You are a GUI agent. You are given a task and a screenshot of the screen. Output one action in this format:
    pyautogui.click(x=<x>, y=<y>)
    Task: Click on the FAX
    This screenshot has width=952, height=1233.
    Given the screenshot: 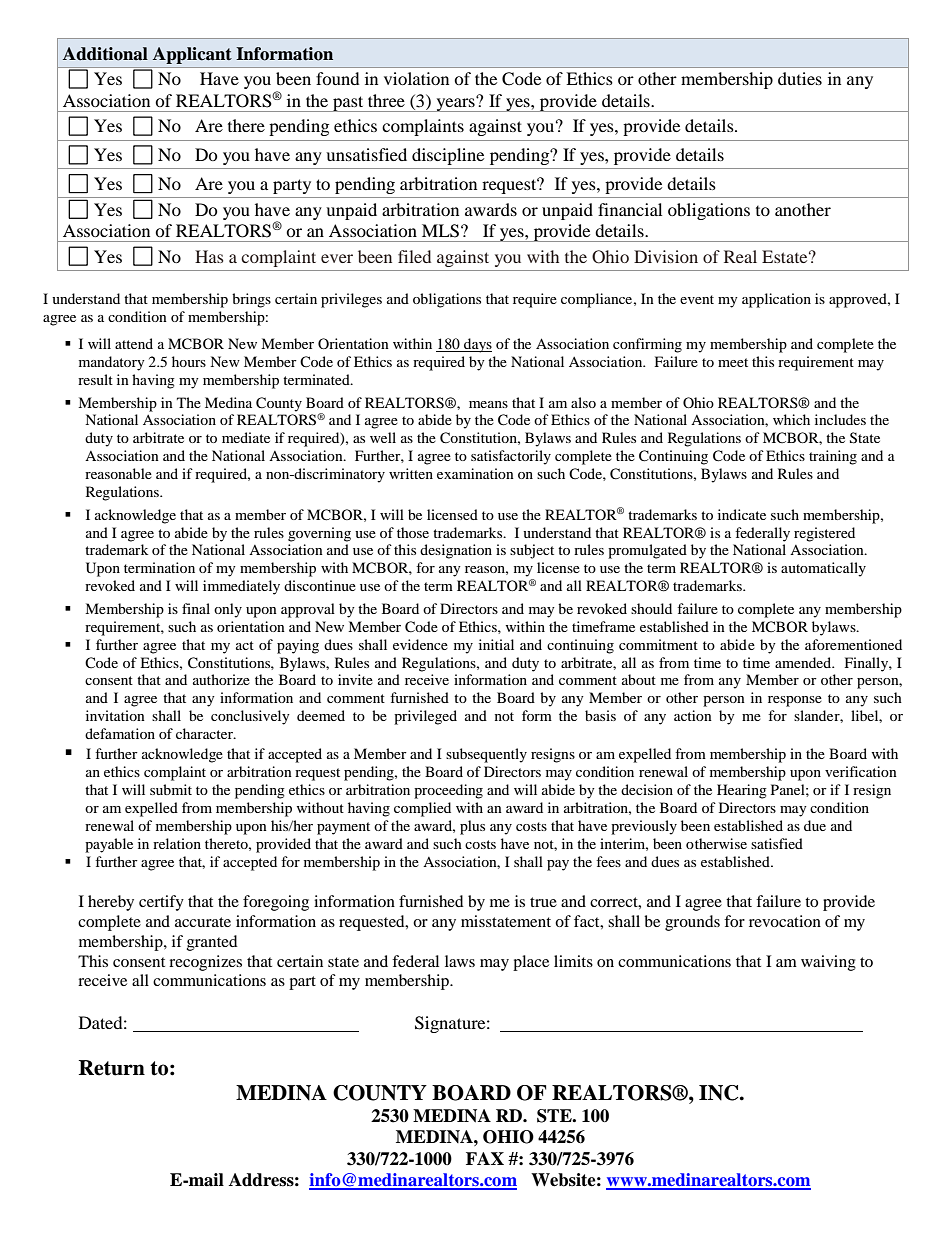 What is the action you would take?
    pyautogui.click(x=485, y=1158)
